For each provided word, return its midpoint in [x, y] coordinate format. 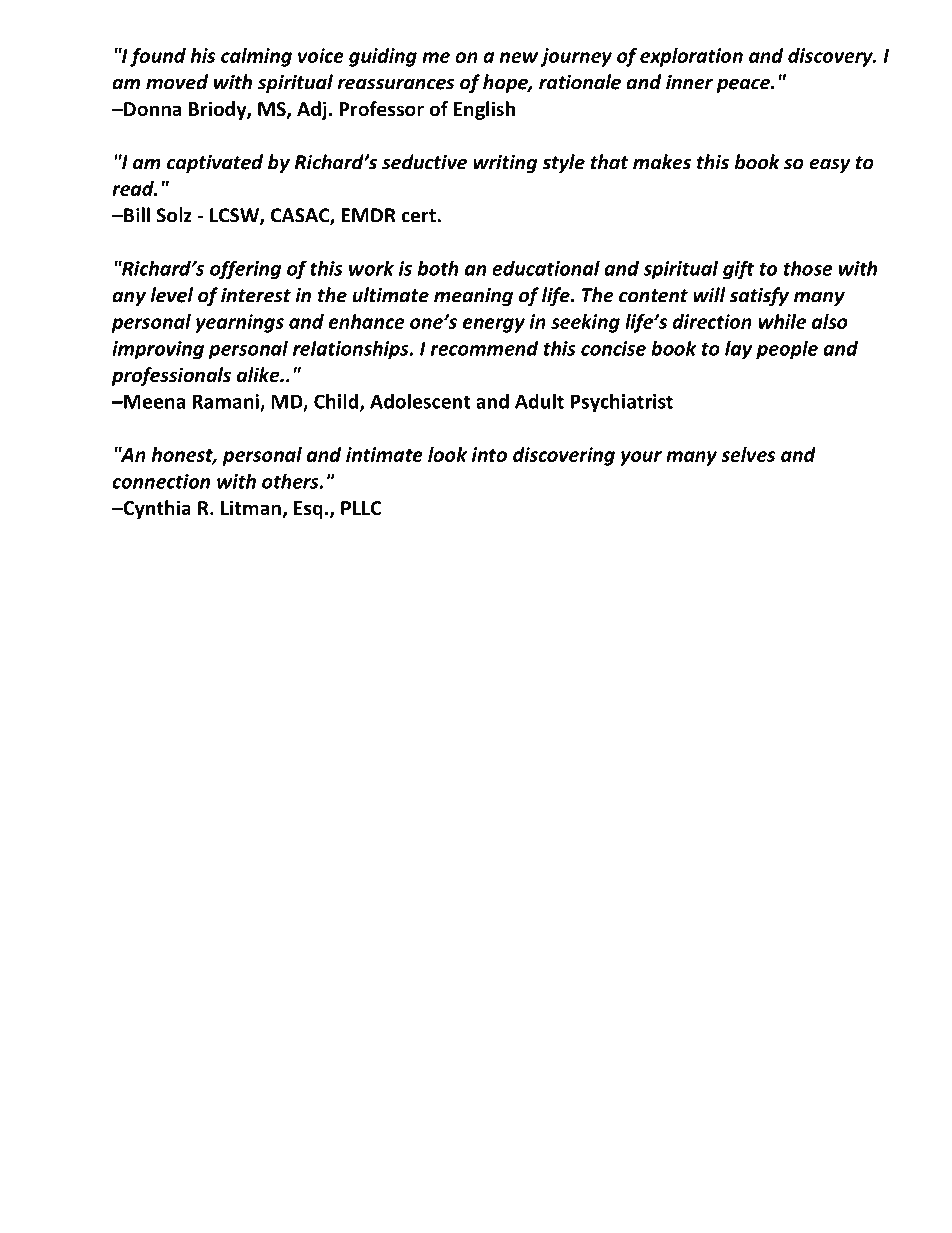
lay [739, 350]
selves [748, 454]
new [518, 57]
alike [259, 375]
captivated [215, 163]
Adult [539, 401]
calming [256, 57]
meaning [473, 296]
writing [505, 163]
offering [245, 270]
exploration [691, 57]
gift [738, 270]
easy [830, 166]
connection [161, 481]
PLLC [361, 508]
